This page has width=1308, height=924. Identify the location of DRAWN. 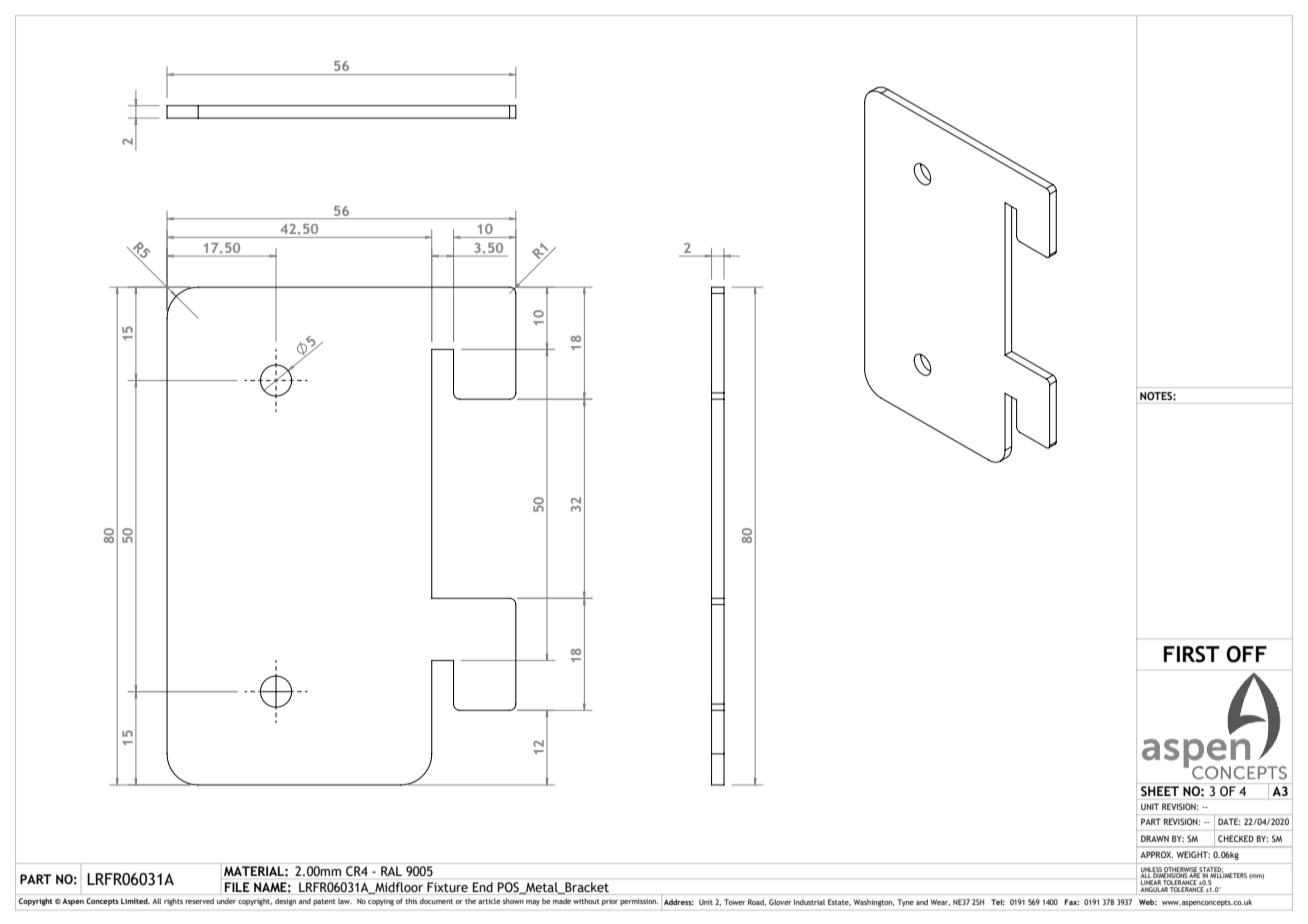
(1155, 838).
